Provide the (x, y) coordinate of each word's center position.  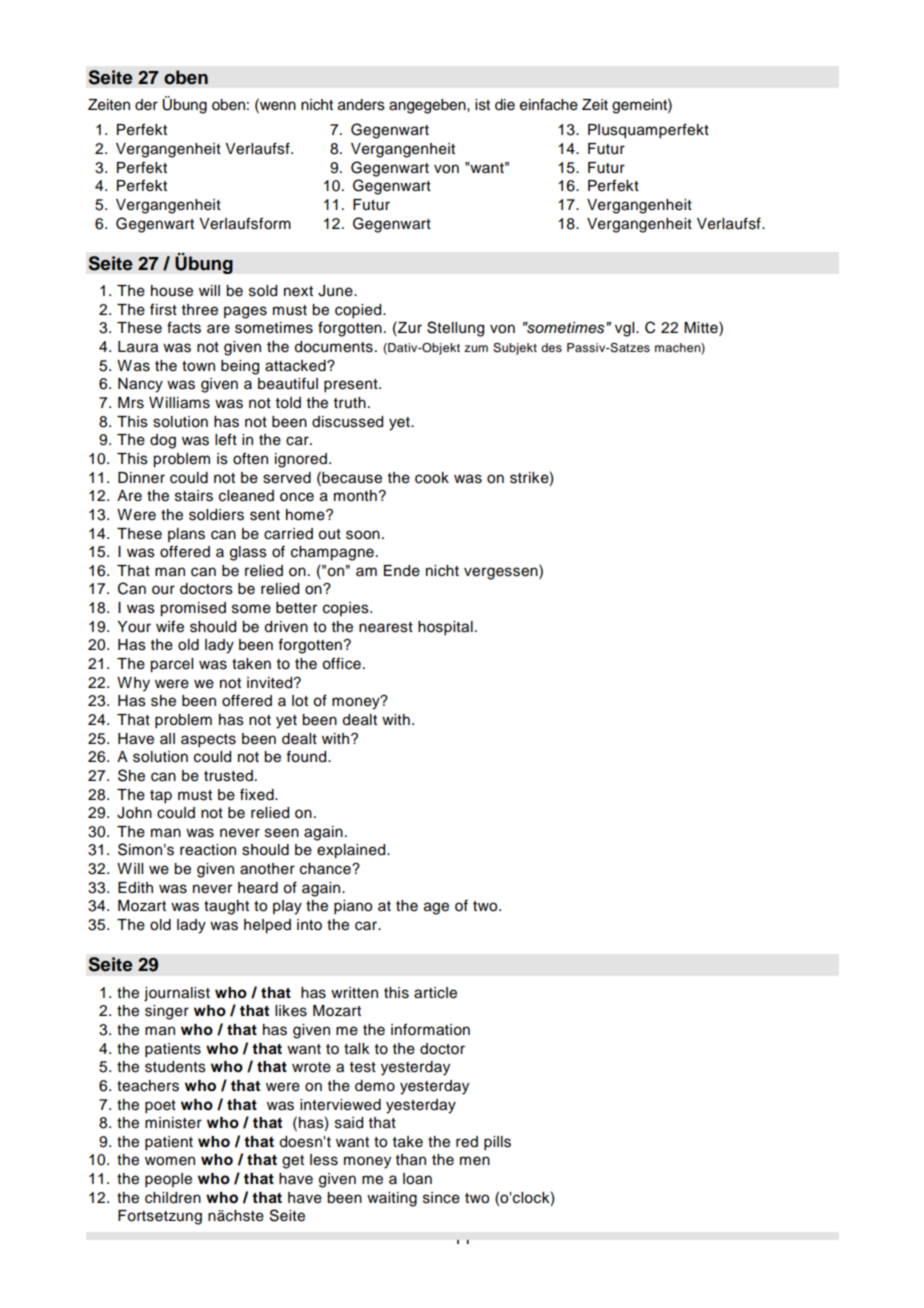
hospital (445, 628)
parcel (171, 665)
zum (476, 348)
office (341, 663)
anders (361, 105)
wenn (277, 105)
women (170, 1161)
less (324, 1160)
